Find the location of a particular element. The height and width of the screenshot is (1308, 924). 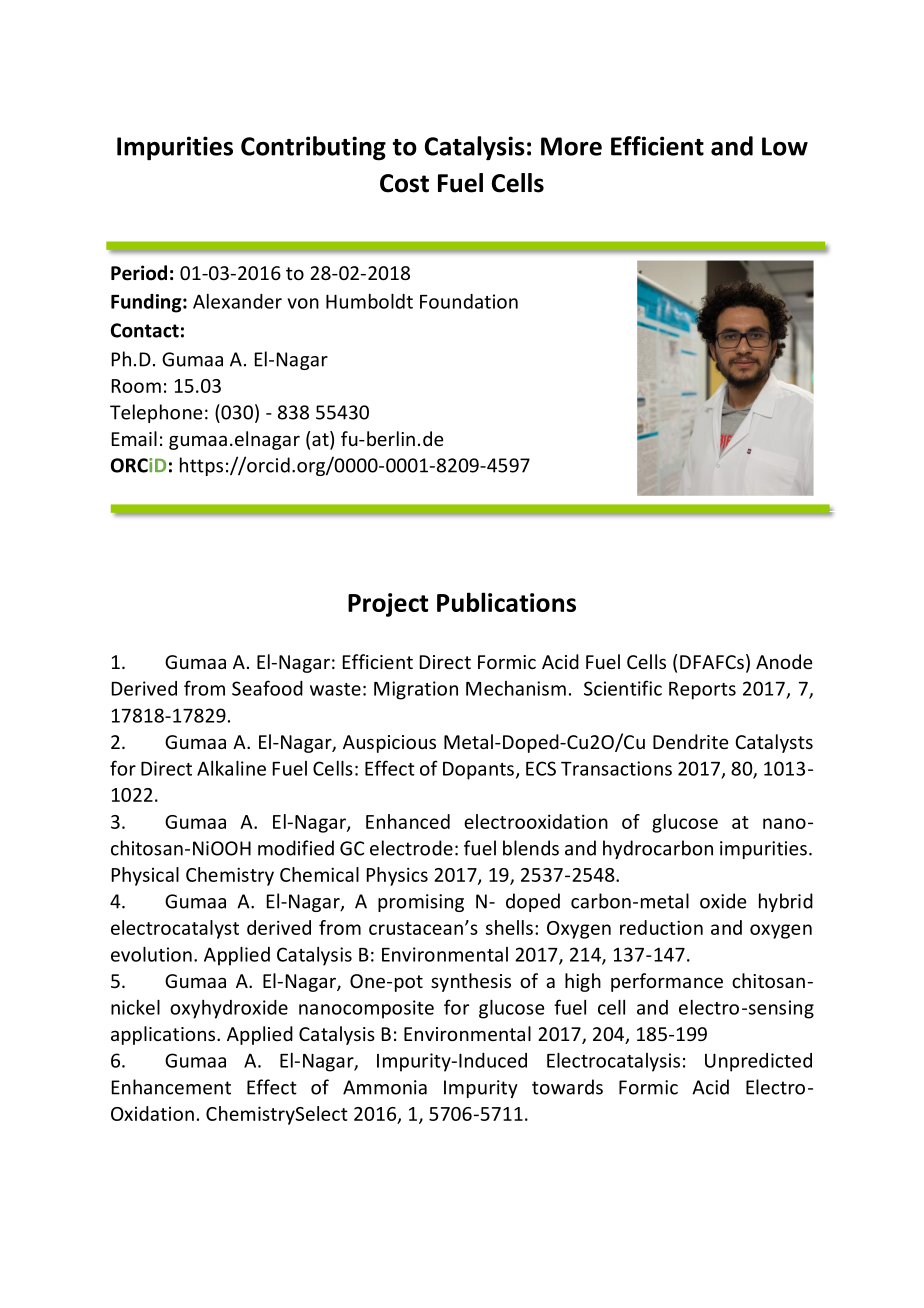

Physical is located at coordinates (145, 876).
